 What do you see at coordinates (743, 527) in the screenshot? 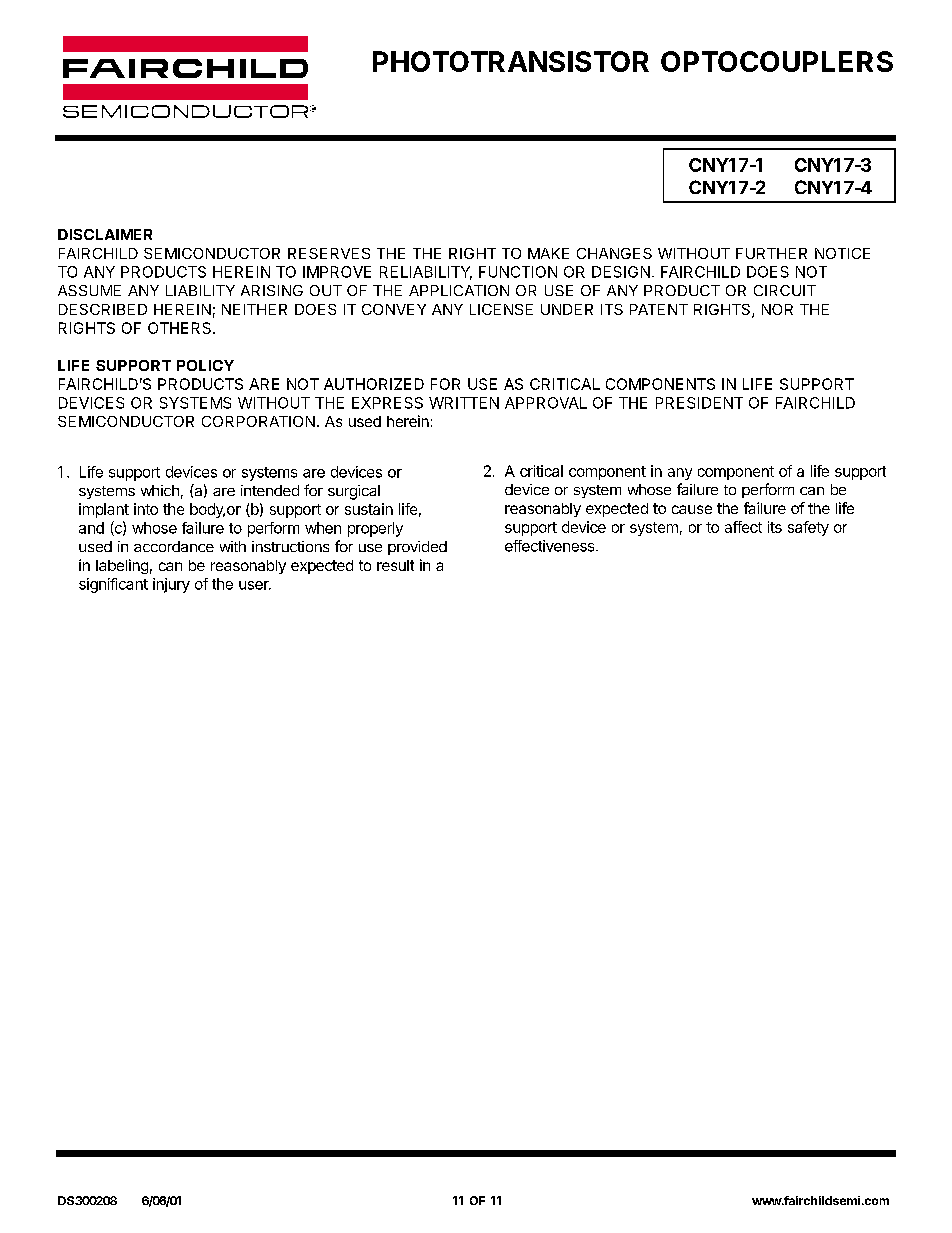
I see `affect` at bounding box center [743, 527].
